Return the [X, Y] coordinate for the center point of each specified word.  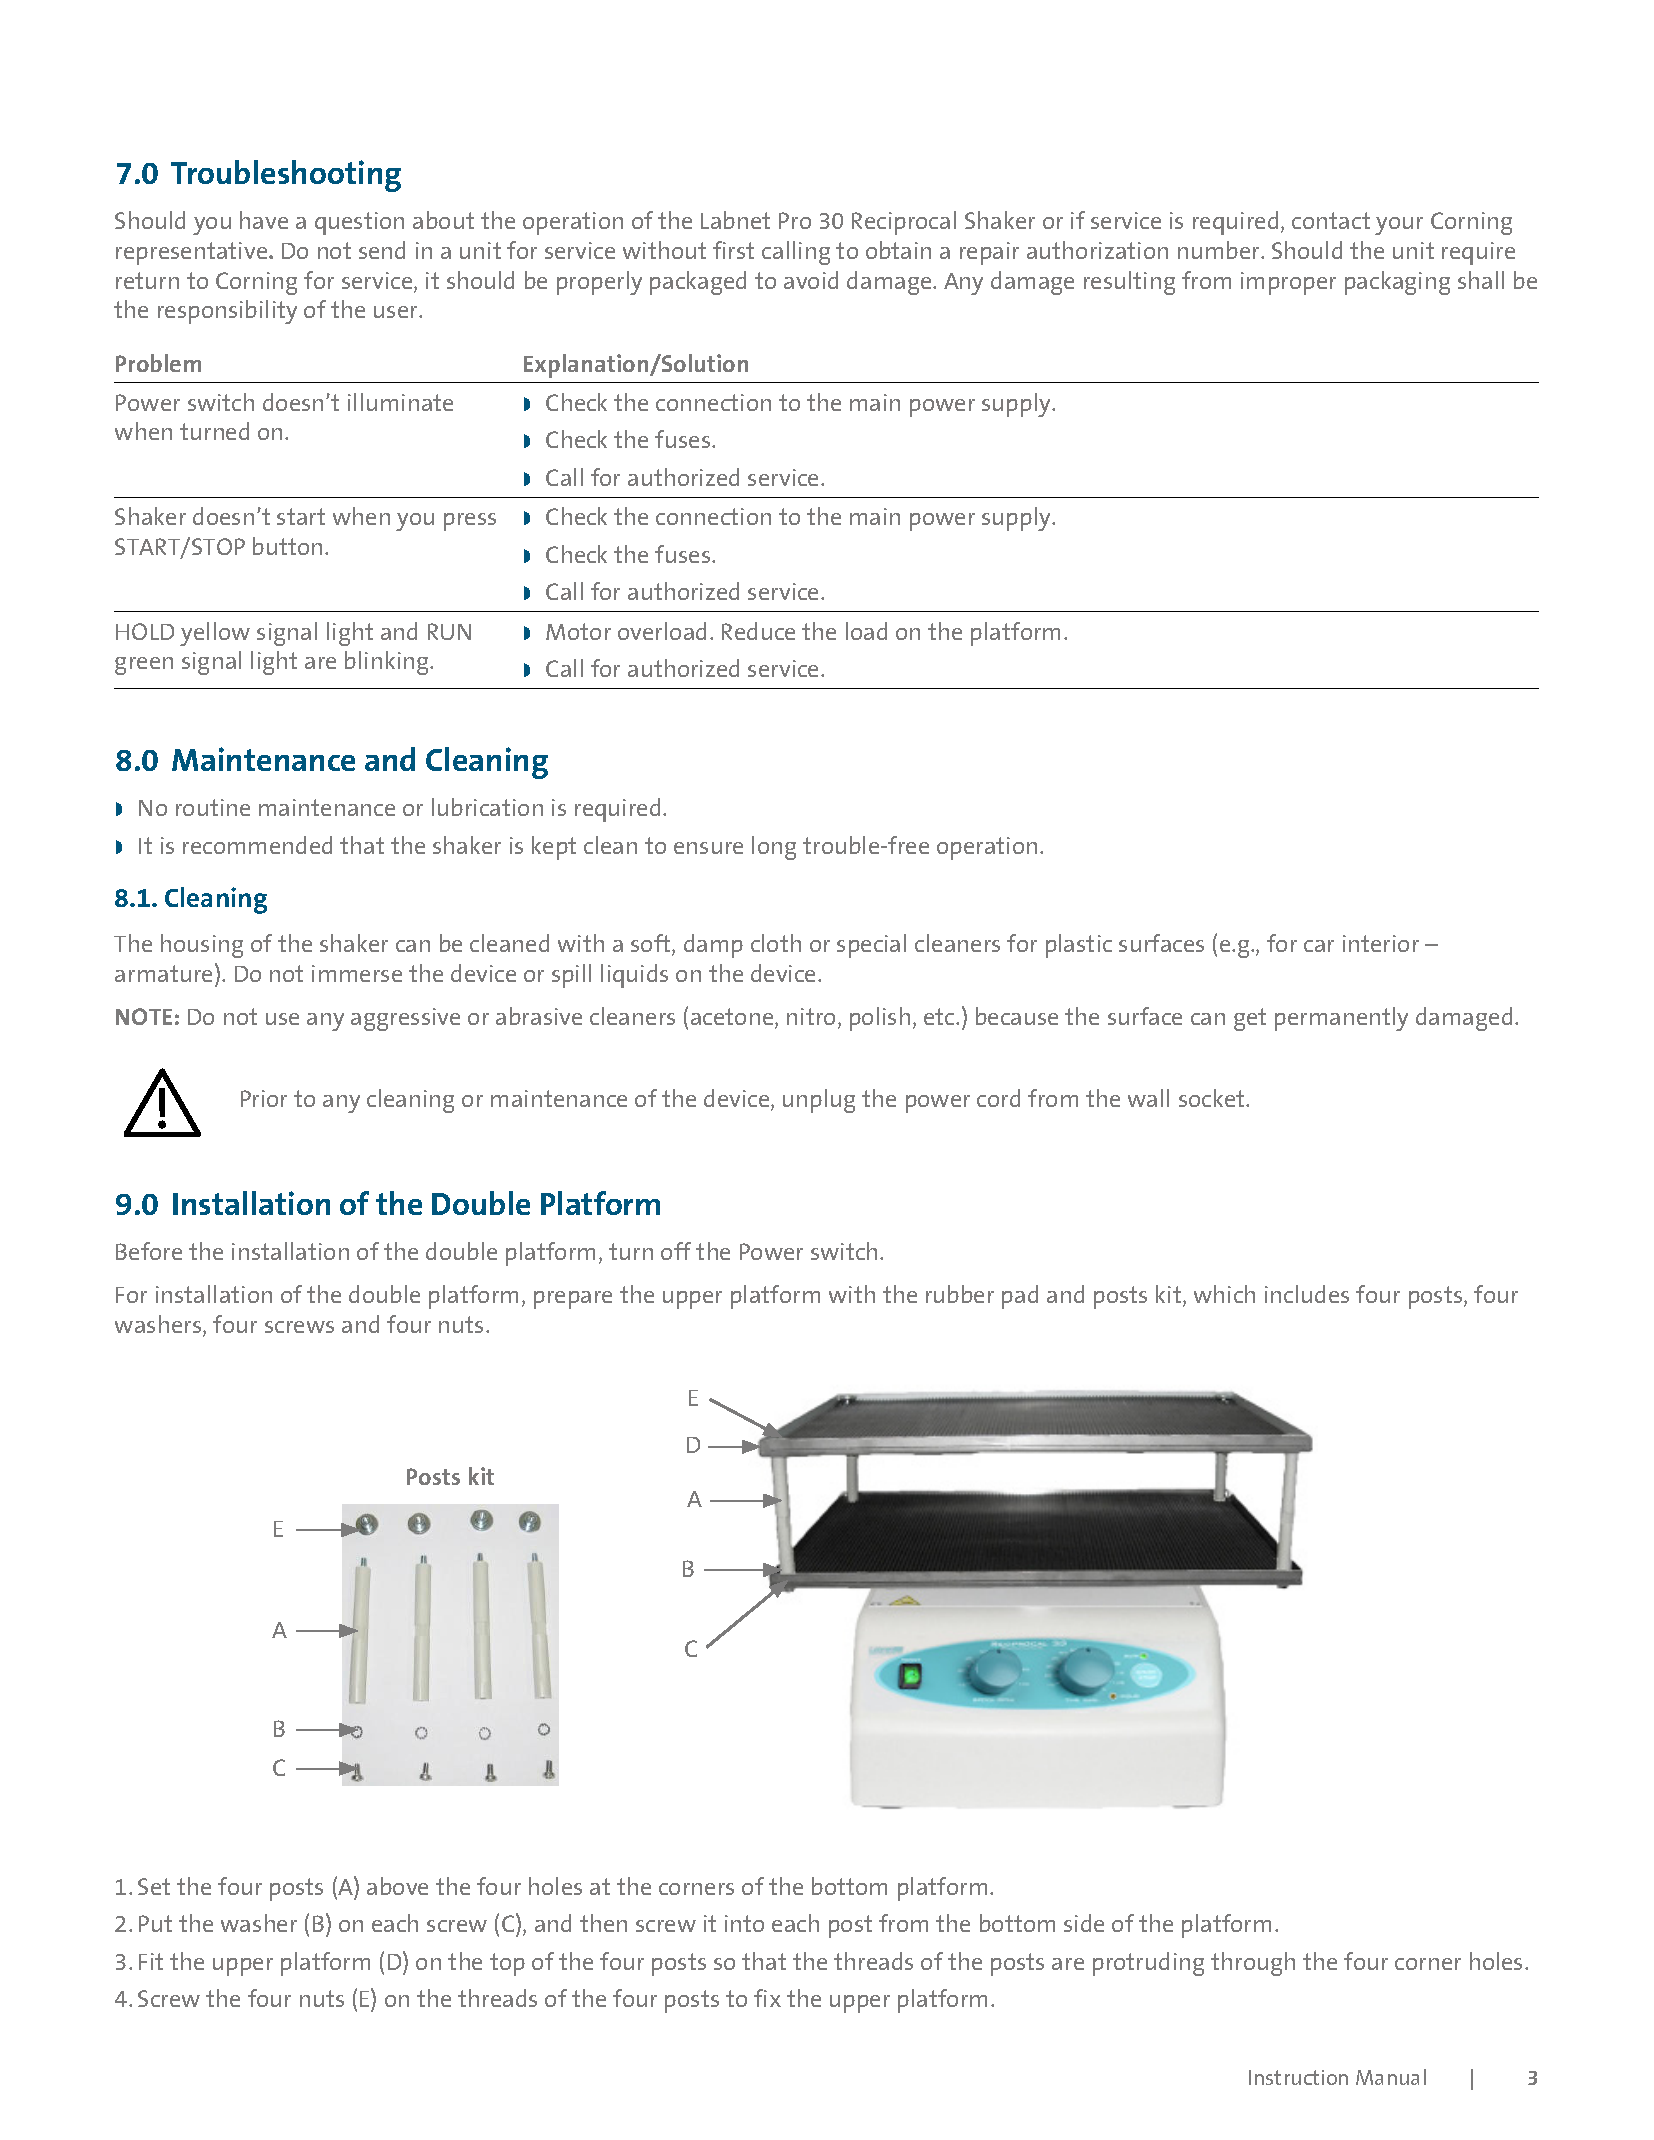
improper [1288, 283]
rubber [960, 1294]
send [382, 250]
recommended [257, 845]
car [1319, 946]
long [774, 848]
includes [1307, 1294]
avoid [811, 280]
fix [767, 1998]
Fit [151, 1961]
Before [149, 1251]
